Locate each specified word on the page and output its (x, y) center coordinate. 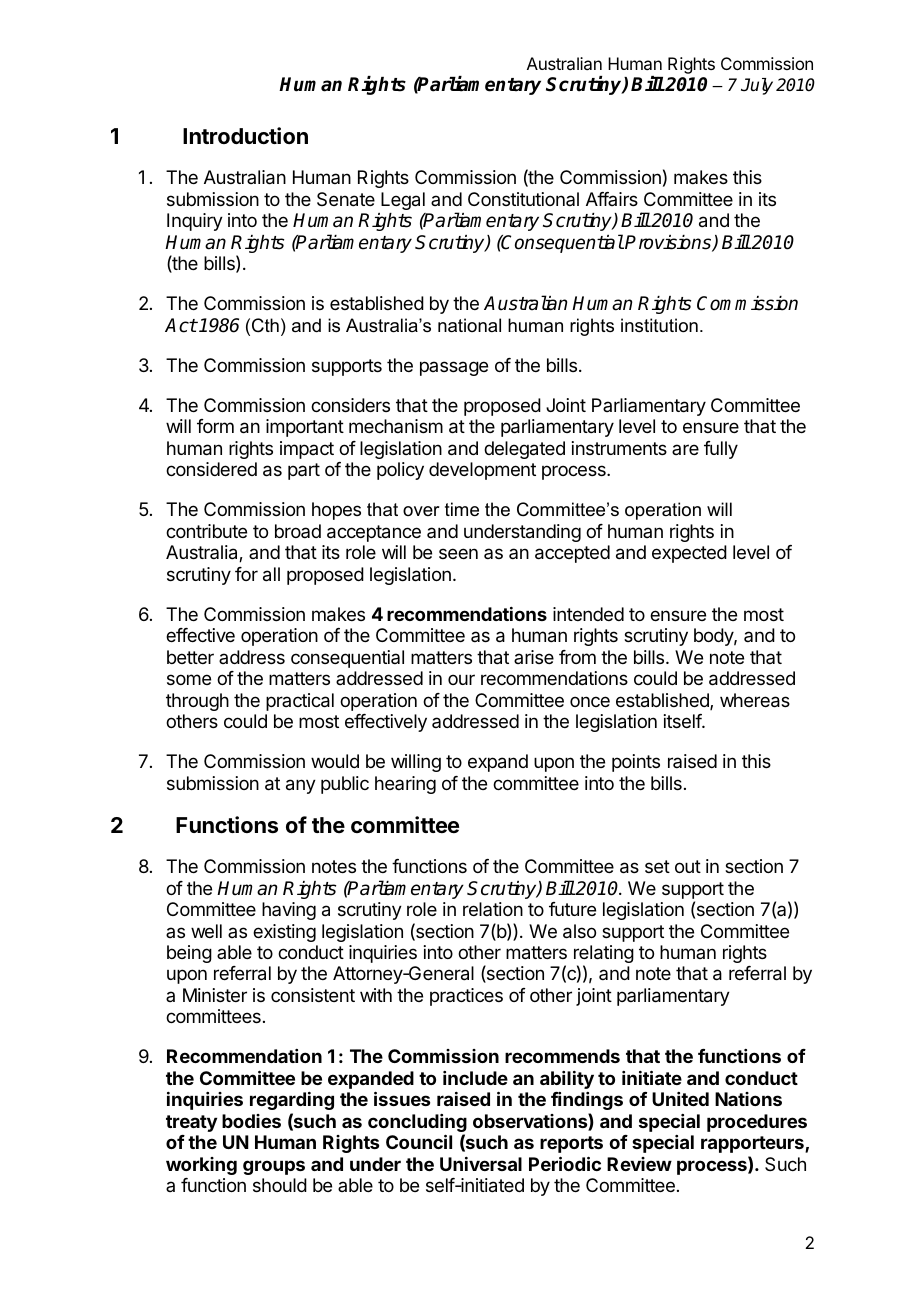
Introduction (245, 135)
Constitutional (523, 199)
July (757, 86)
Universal (481, 1164)
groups (274, 1167)
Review (639, 1164)
